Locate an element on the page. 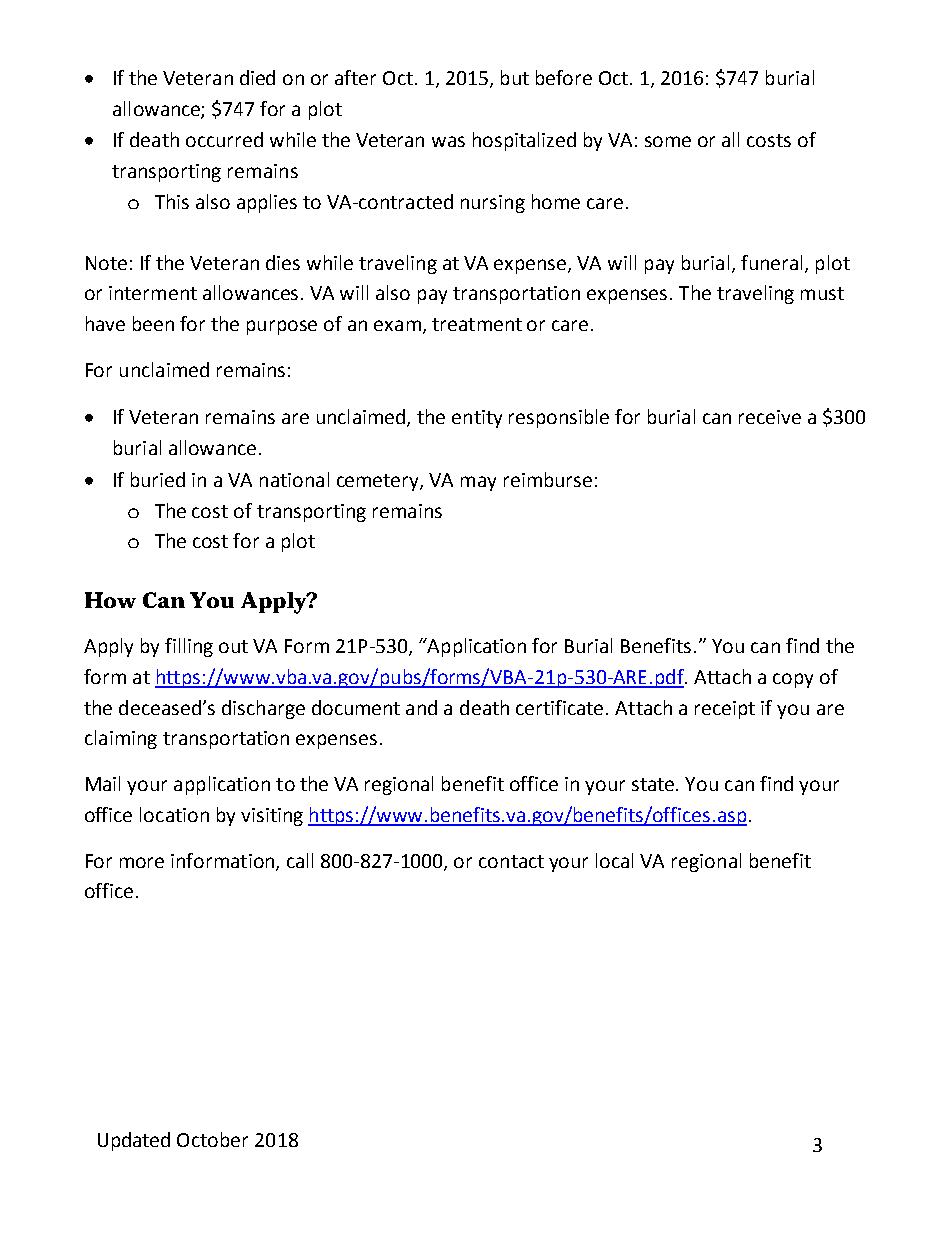  been is located at coordinates (153, 323).
